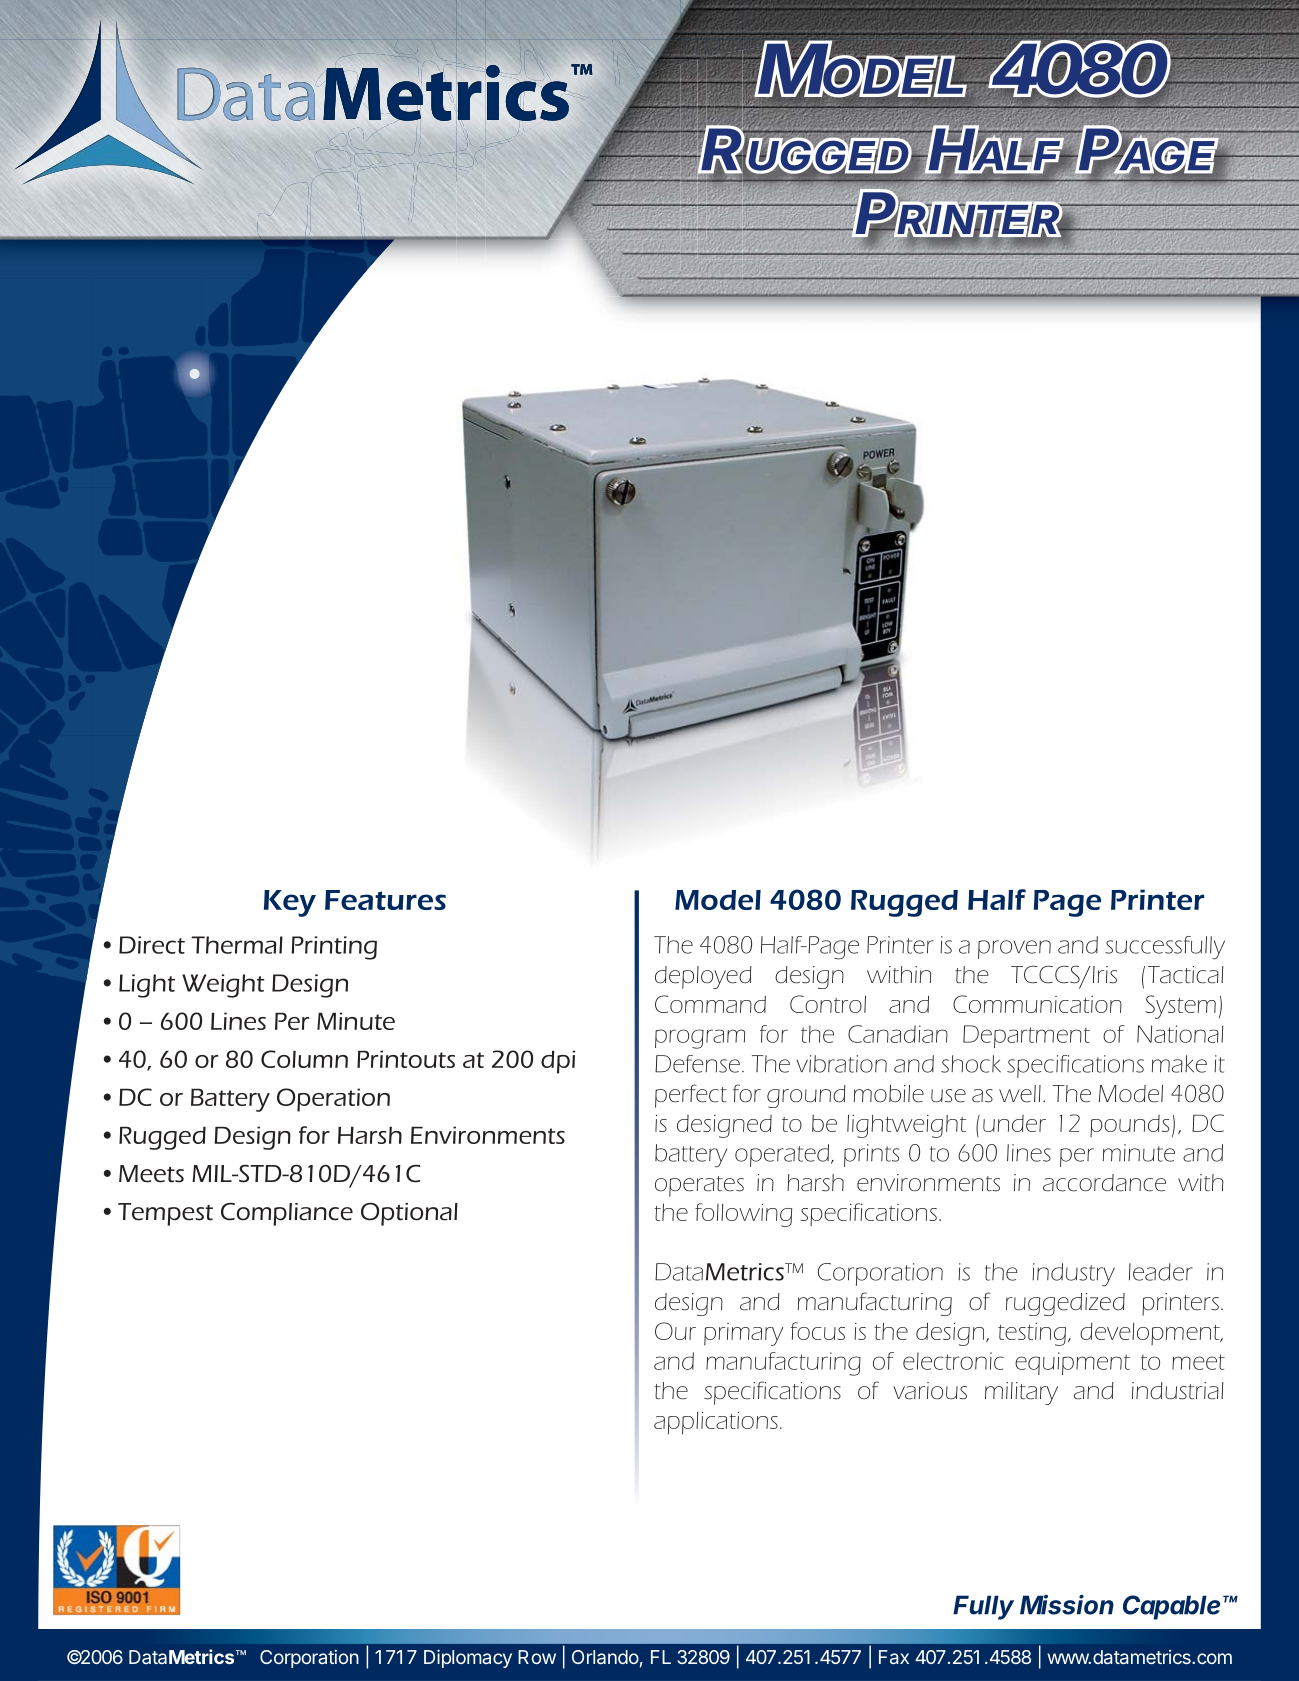 The width and height of the screenshot is (1299, 1681). What do you see at coordinates (1014, 949) in the screenshot?
I see `proven` at bounding box center [1014, 949].
